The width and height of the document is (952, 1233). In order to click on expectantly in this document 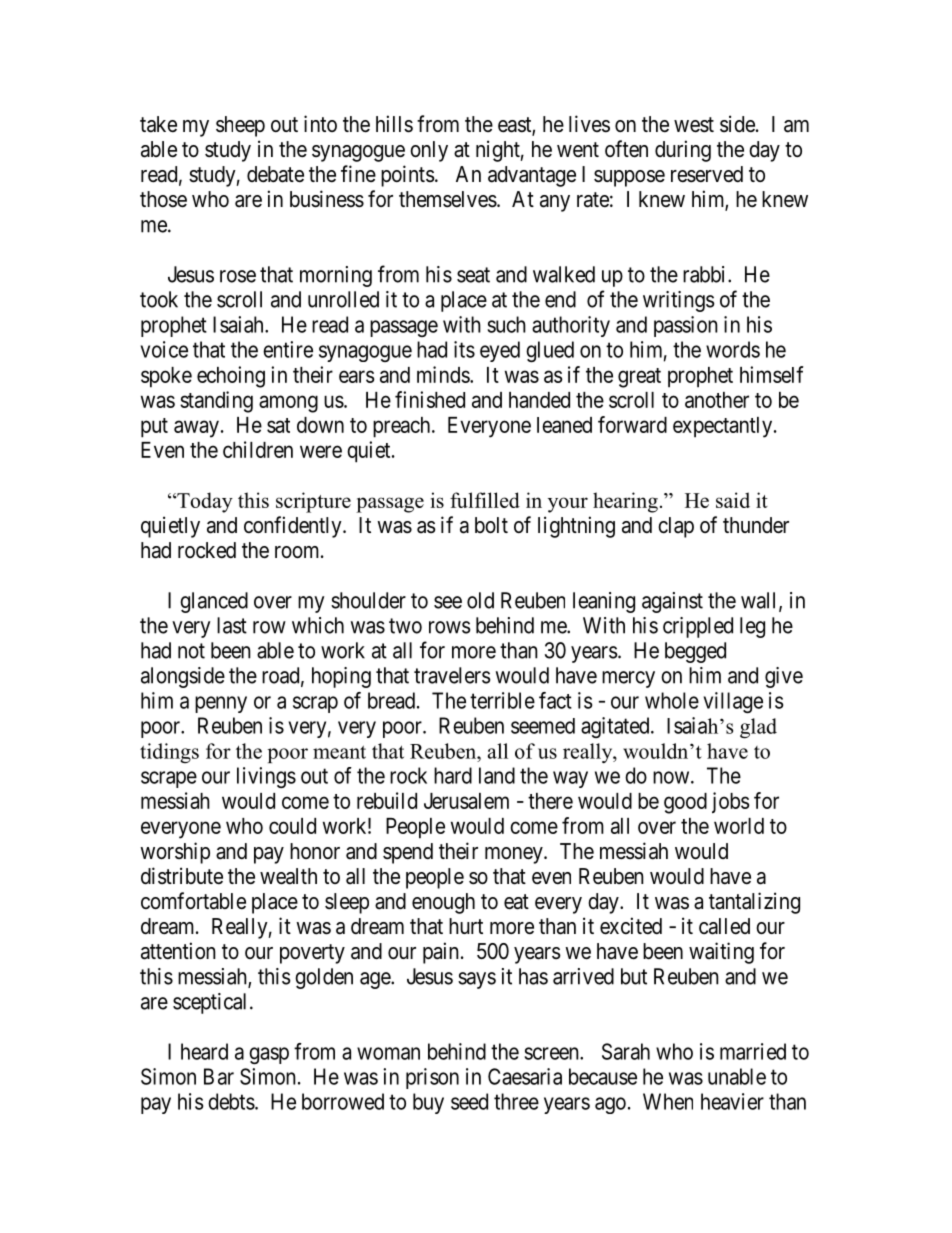, I will do `click(724, 427)`.
